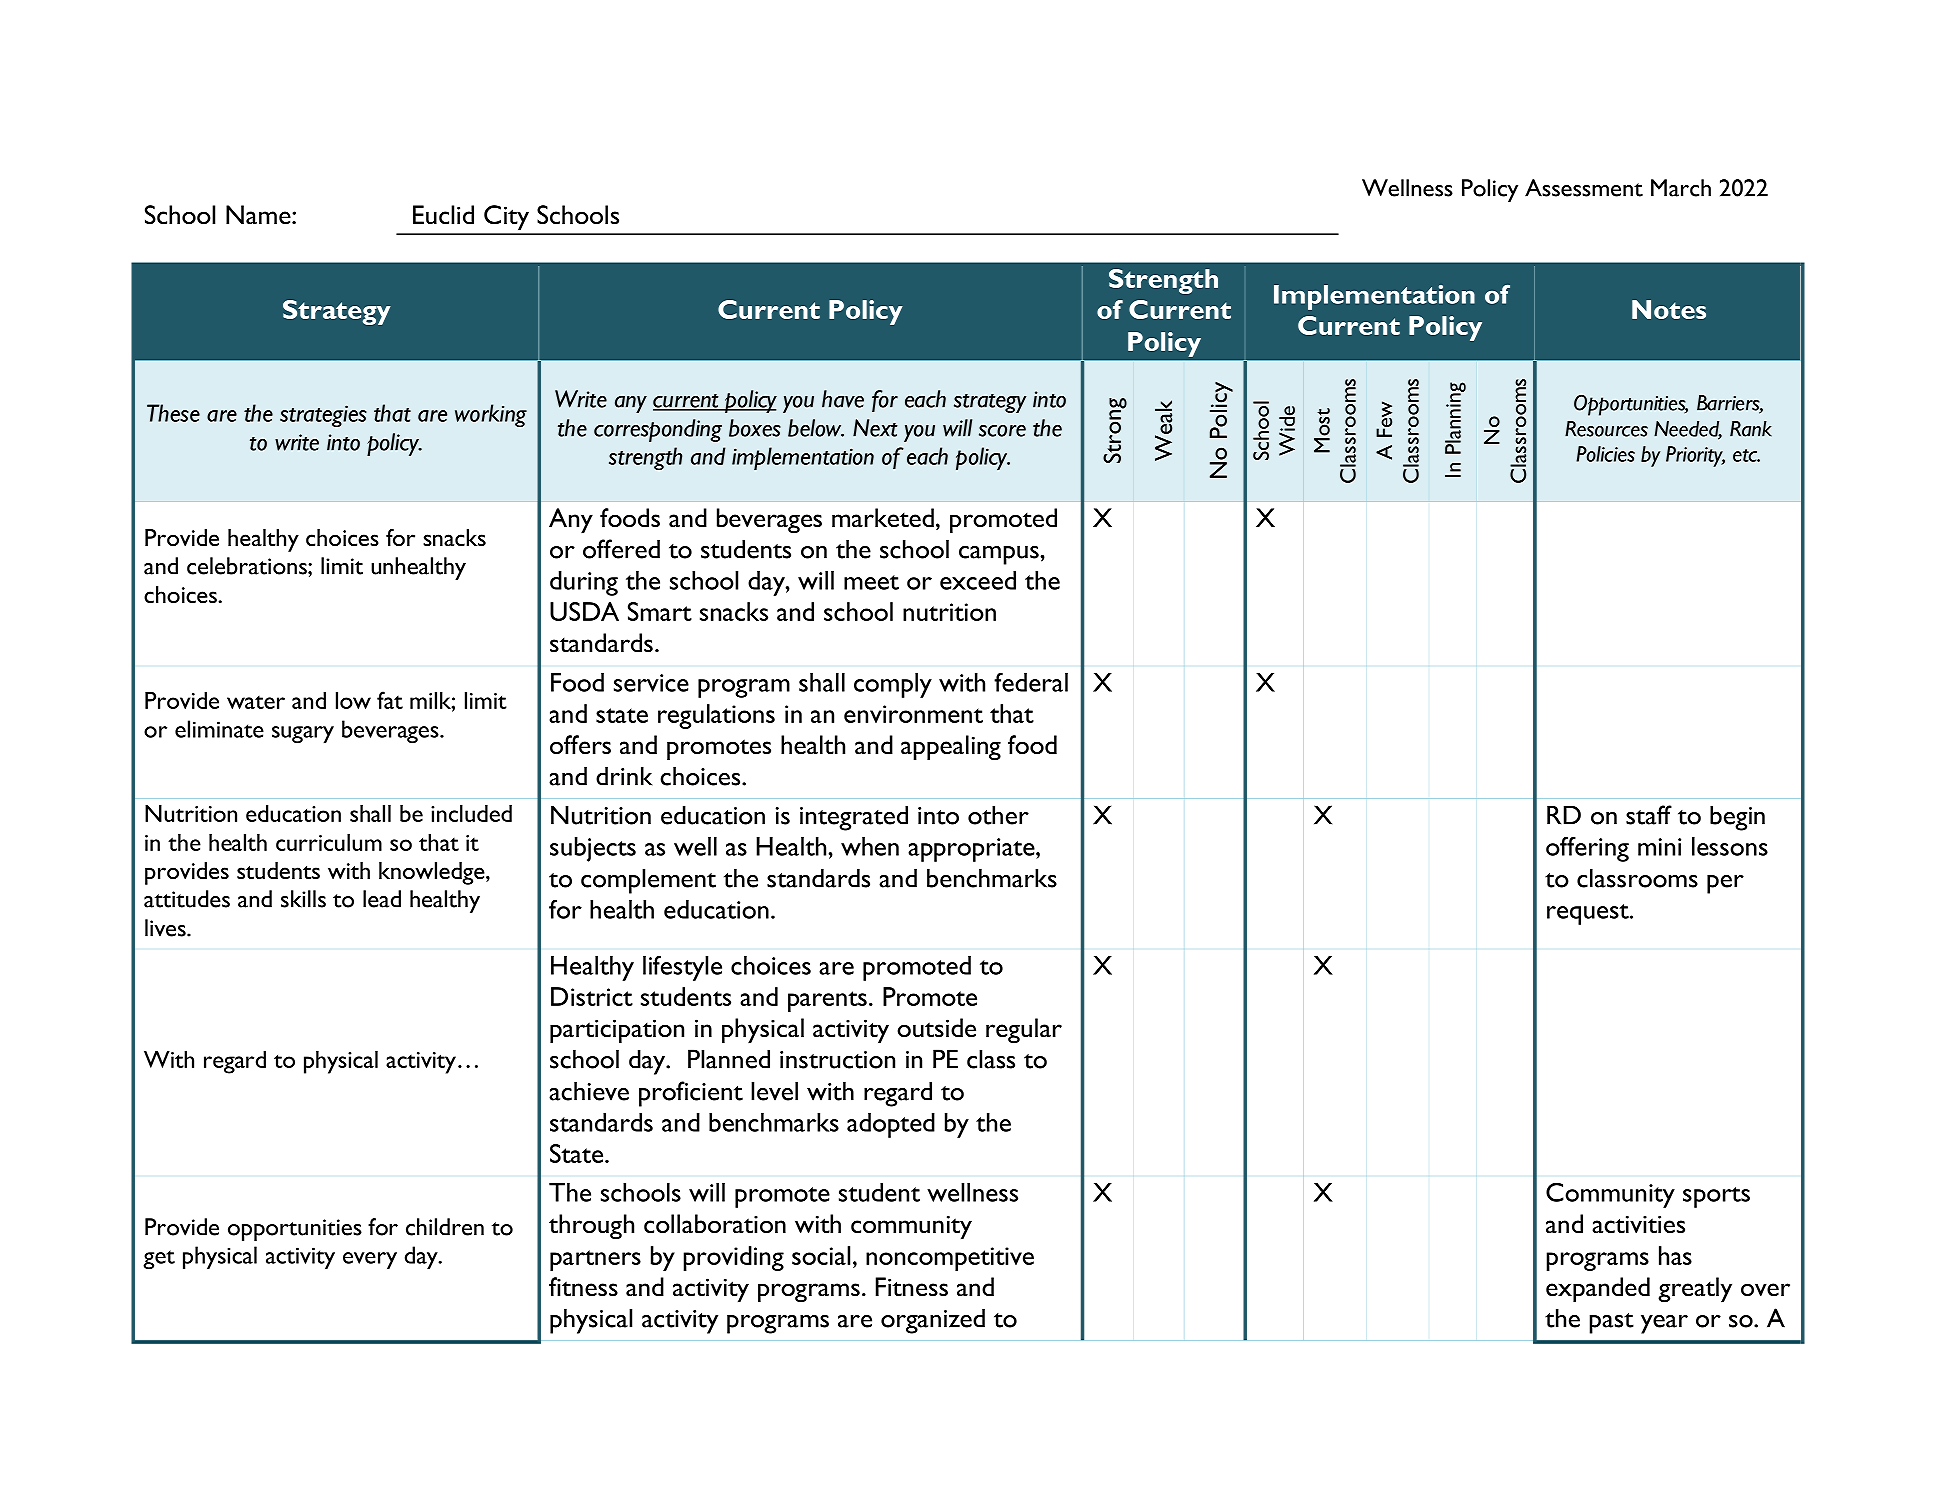  What do you see at coordinates (936, 1028) in the image?
I see `outside` at bounding box center [936, 1028].
